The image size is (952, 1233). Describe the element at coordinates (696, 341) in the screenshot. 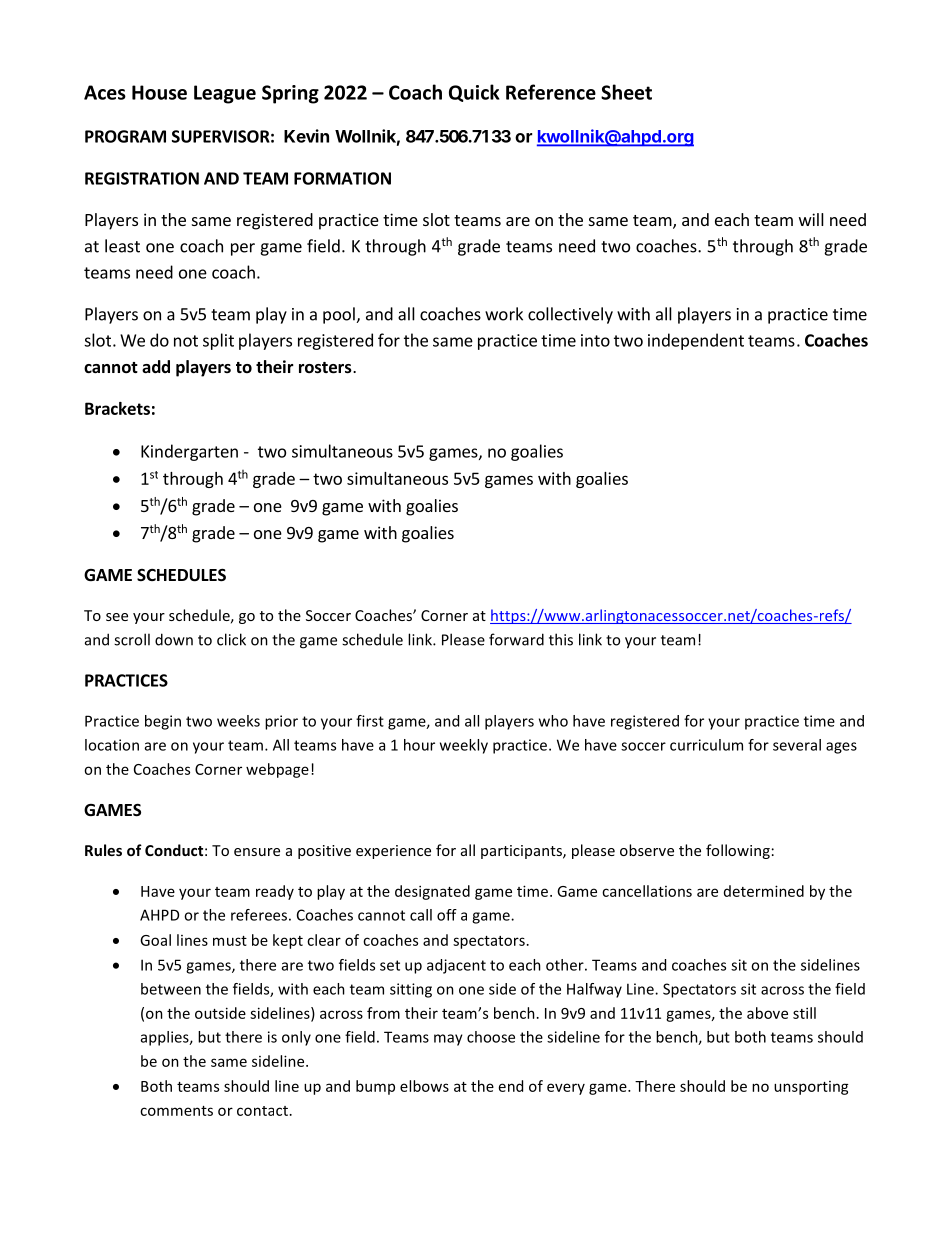

I see `independent` at that location.
